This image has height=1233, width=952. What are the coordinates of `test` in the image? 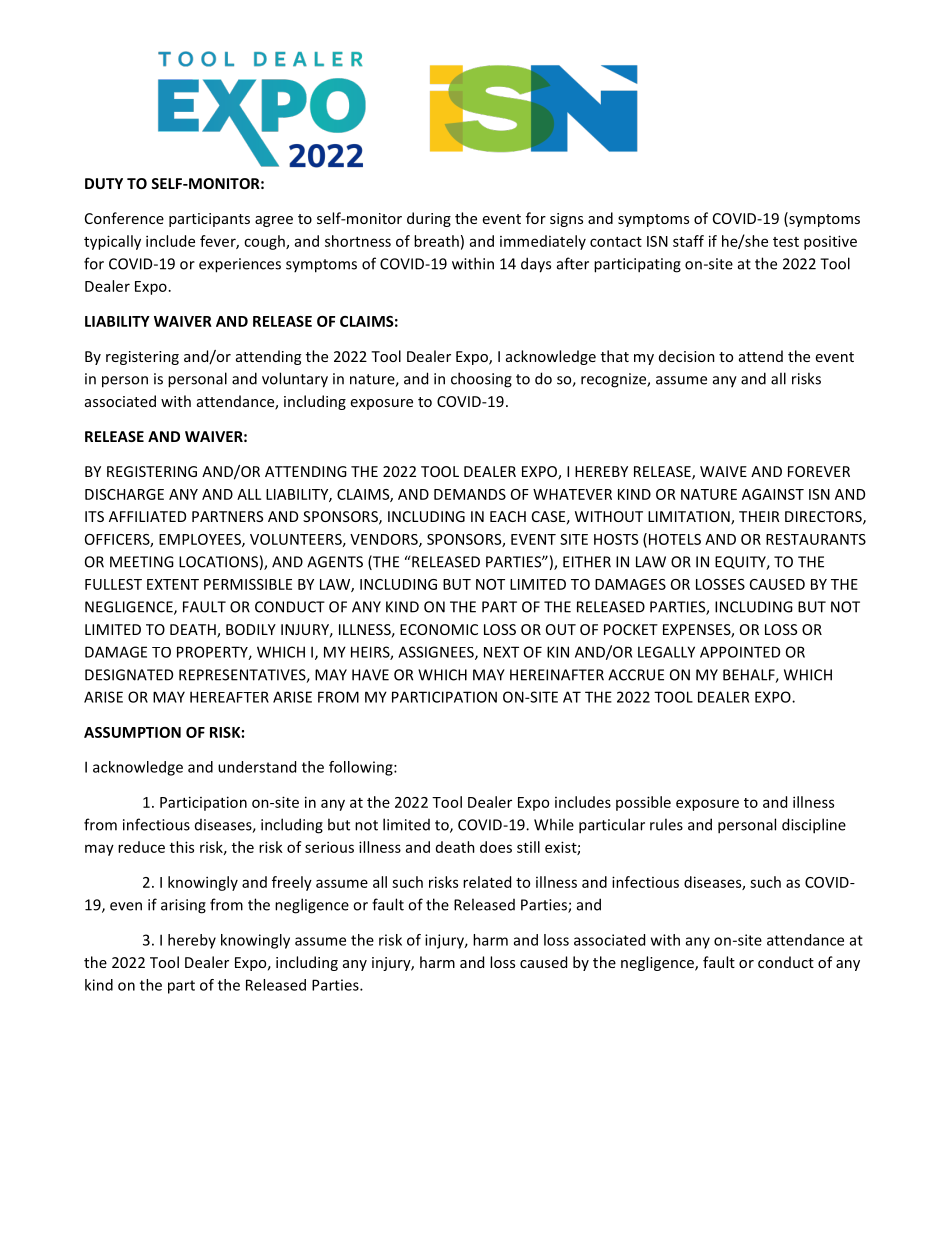 It's located at (786, 242).
